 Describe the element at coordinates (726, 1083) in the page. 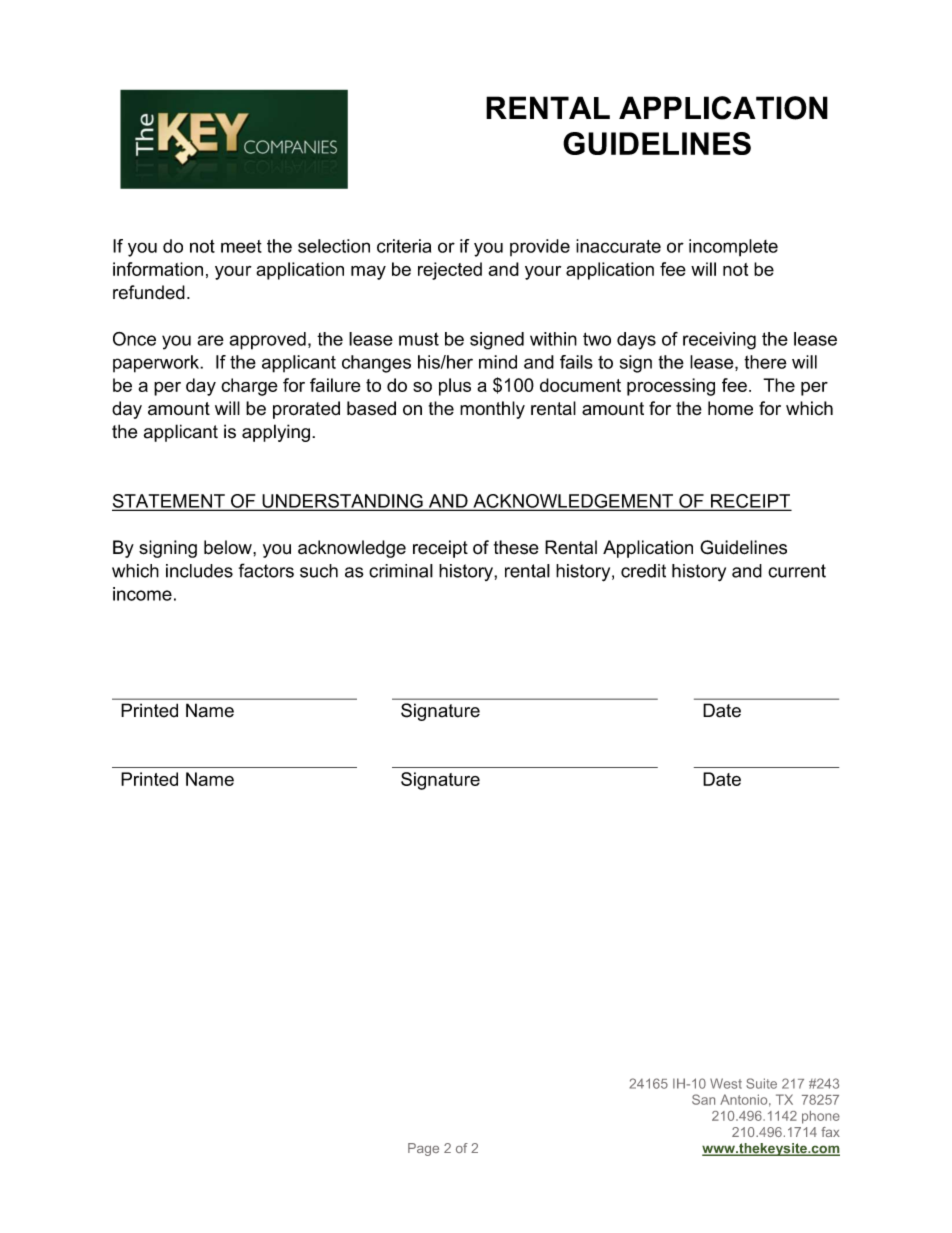

I see `West` at that location.
